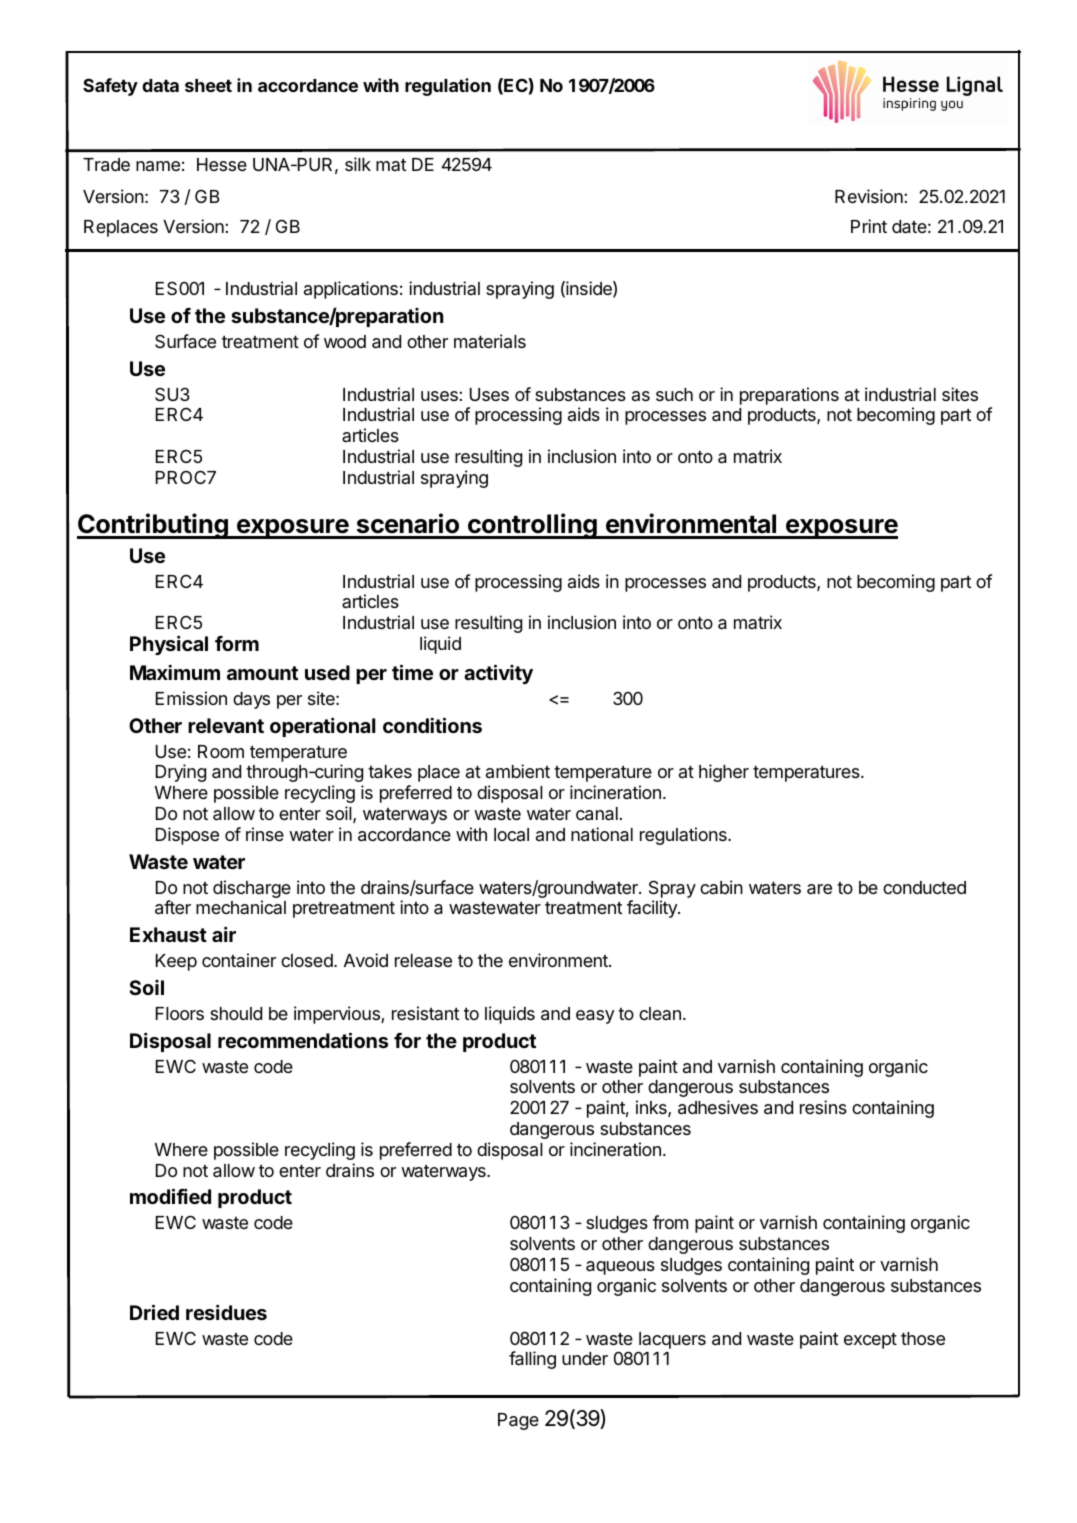  Describe the element at coordinates (819, 889) in the document. I see `are` at that location.
